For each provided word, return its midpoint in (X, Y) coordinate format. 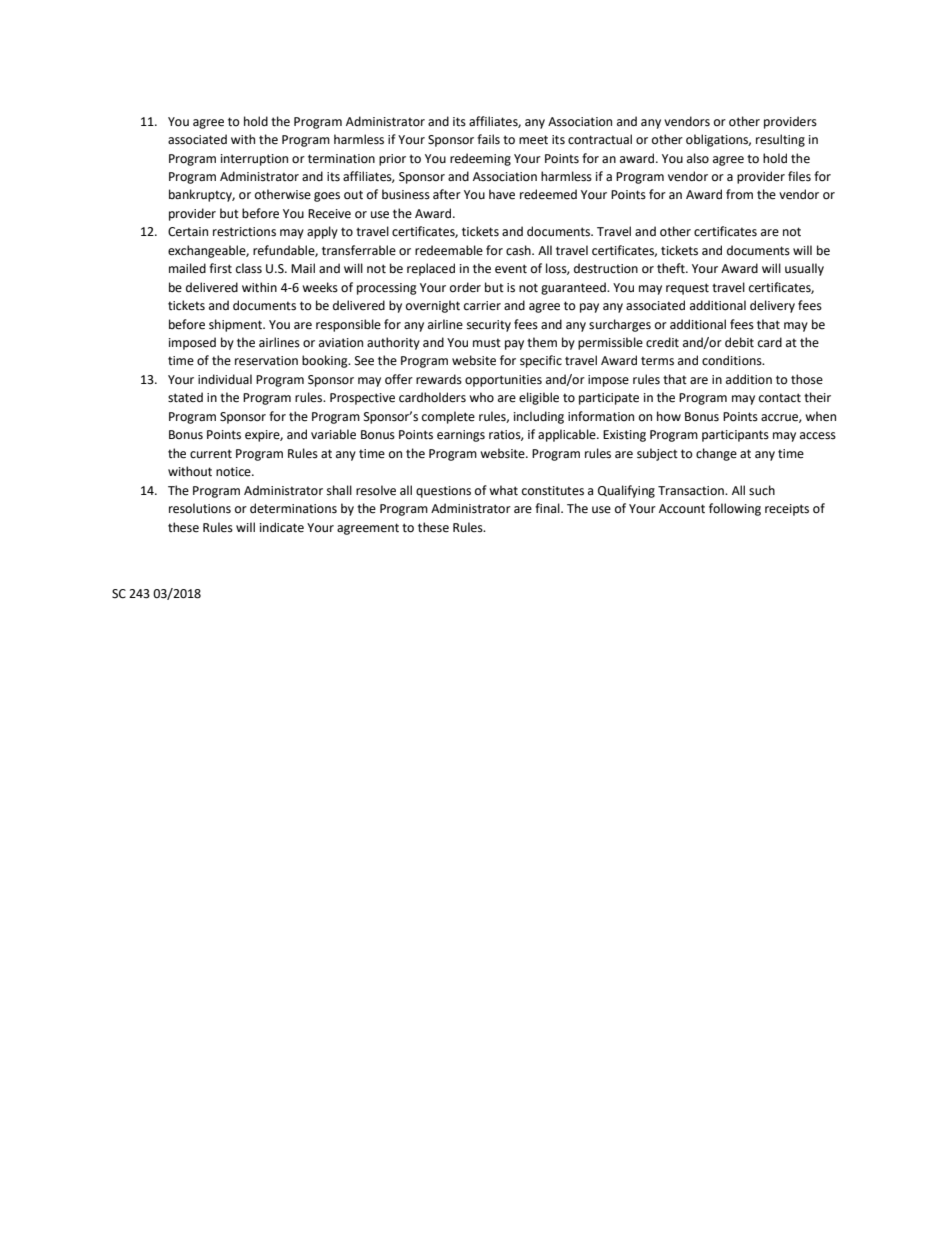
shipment (236, 325)
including (539, 417)
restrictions (244, 232)
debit (739, 342)
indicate (282, 527)
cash (519, 250)
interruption (254, 160)
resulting (780, 140)
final (548, 508)
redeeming (480, 159)
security (489, 326)
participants (735, 436)
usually (804, 269)
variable (333, 434)
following (735, 509)
